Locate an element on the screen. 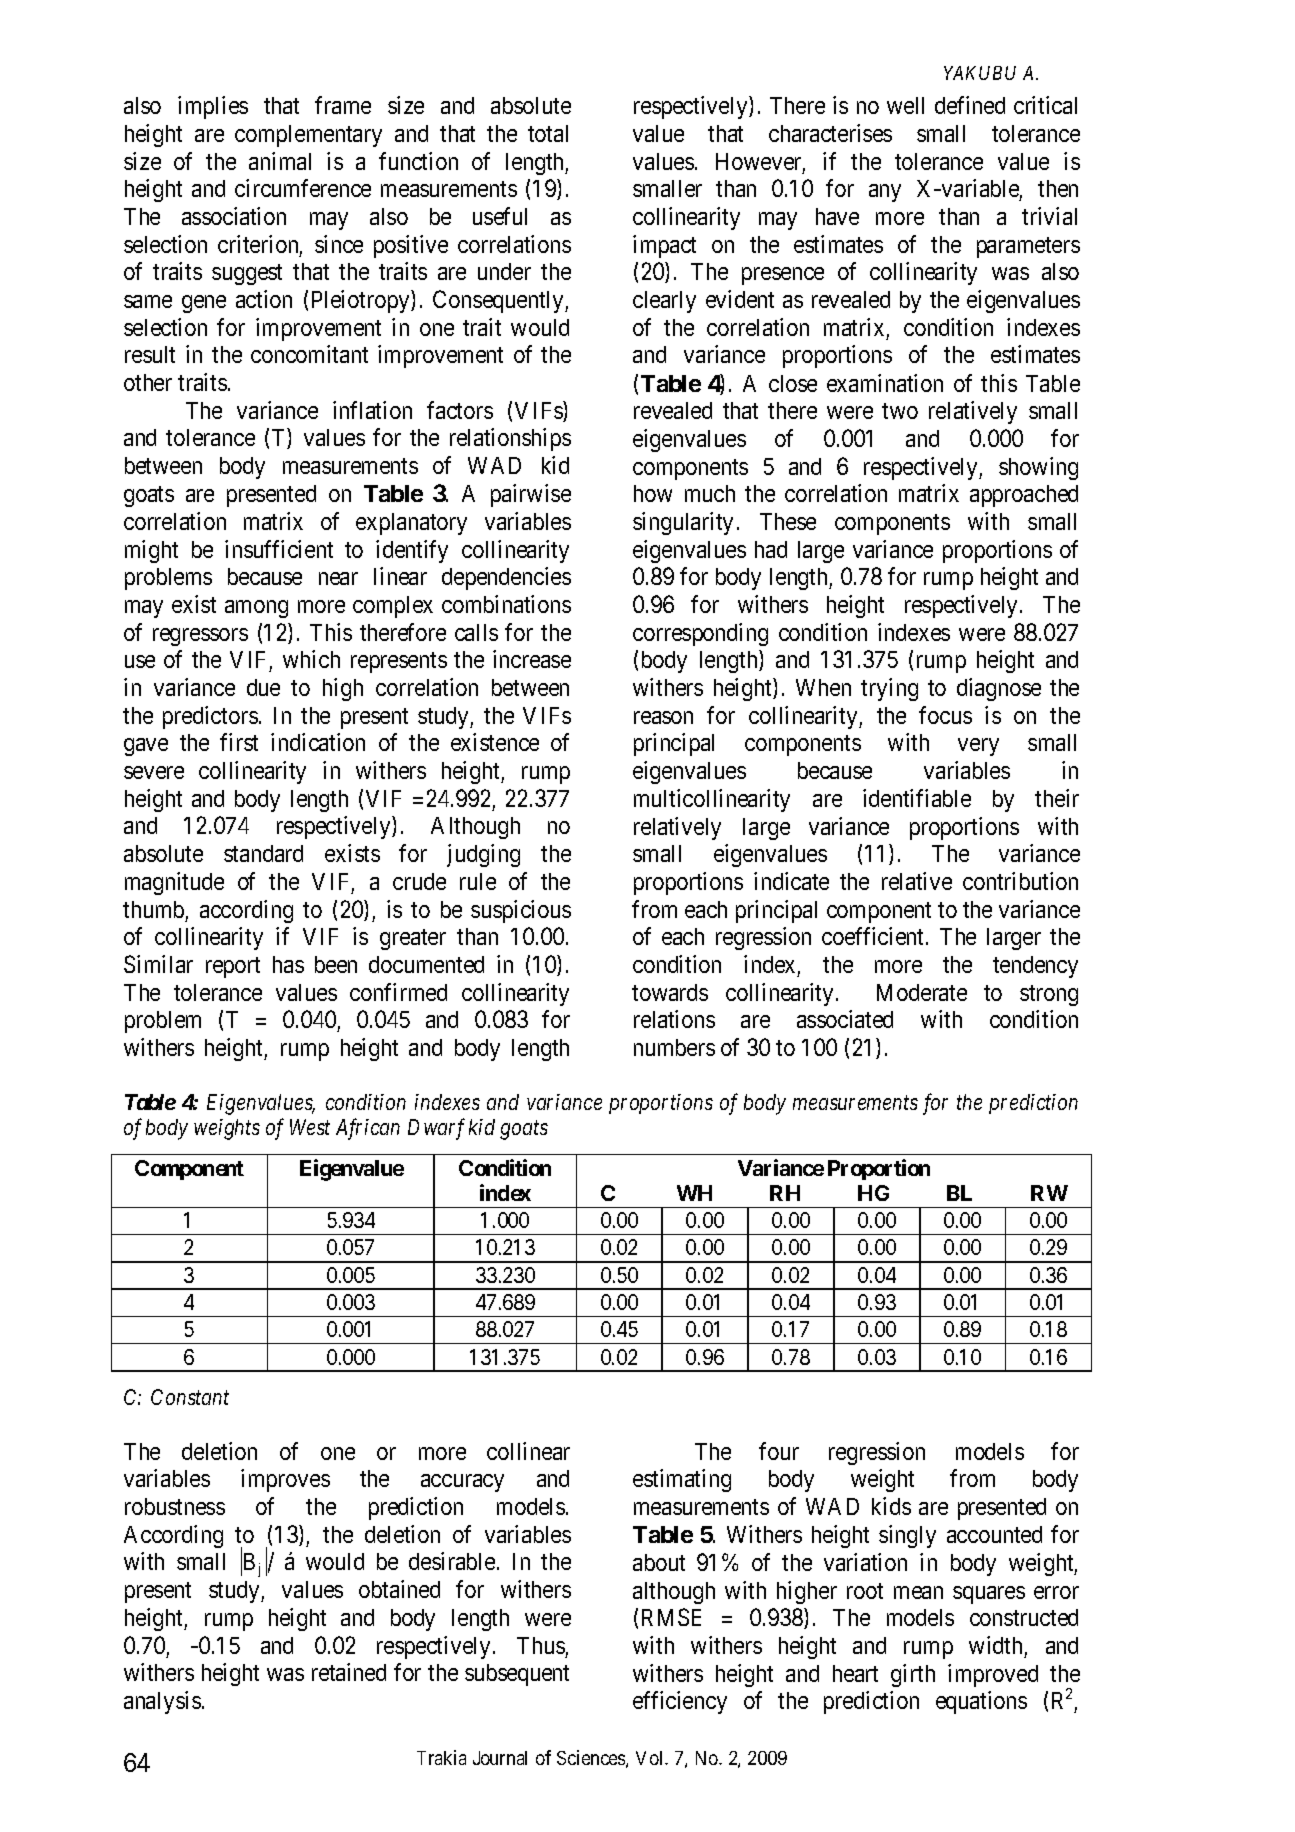  defined is located at coordinates (970, 105).
